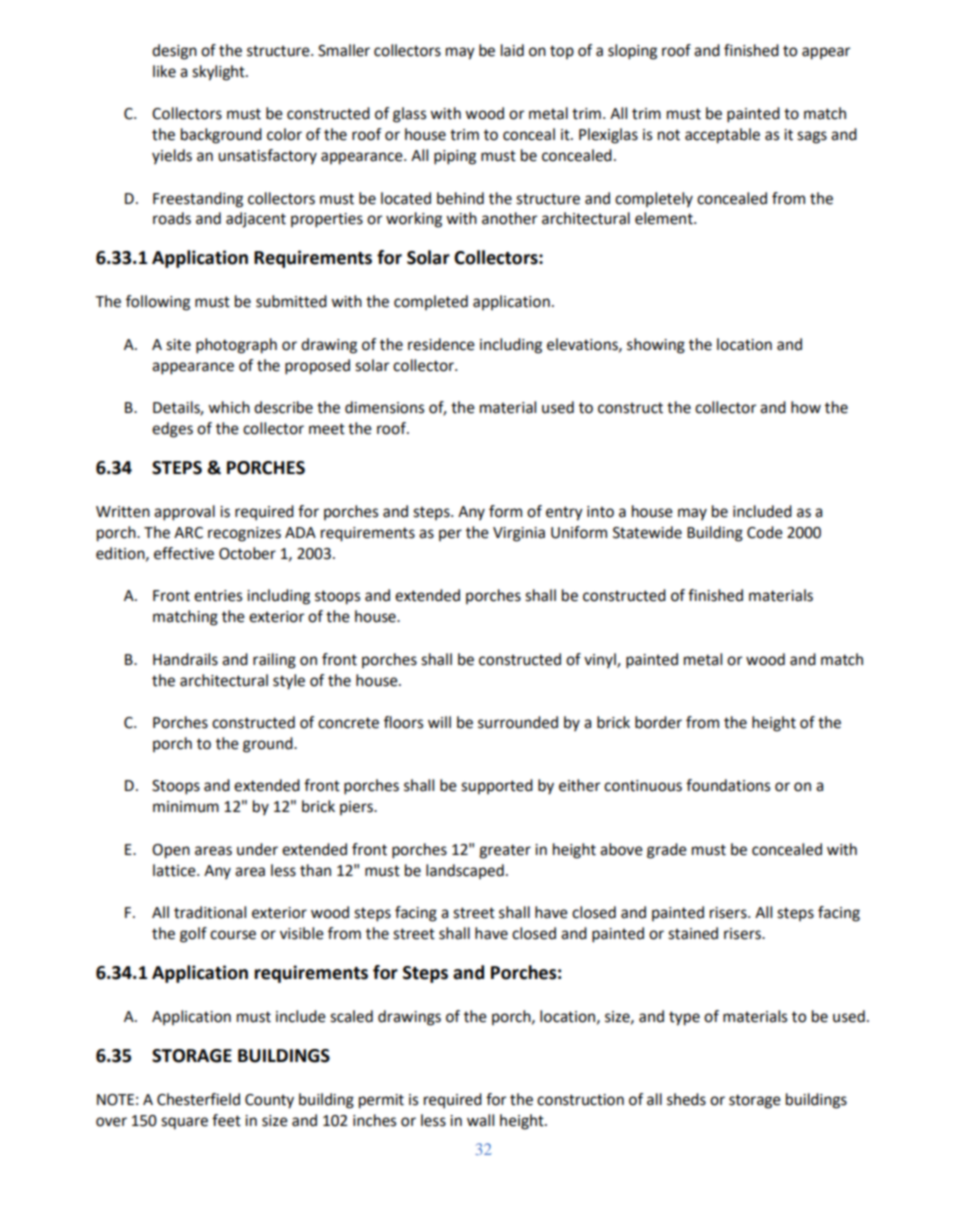 The height and width of the screenshot is (1232, 967). I want to click on wall, so click(480, 1120).
